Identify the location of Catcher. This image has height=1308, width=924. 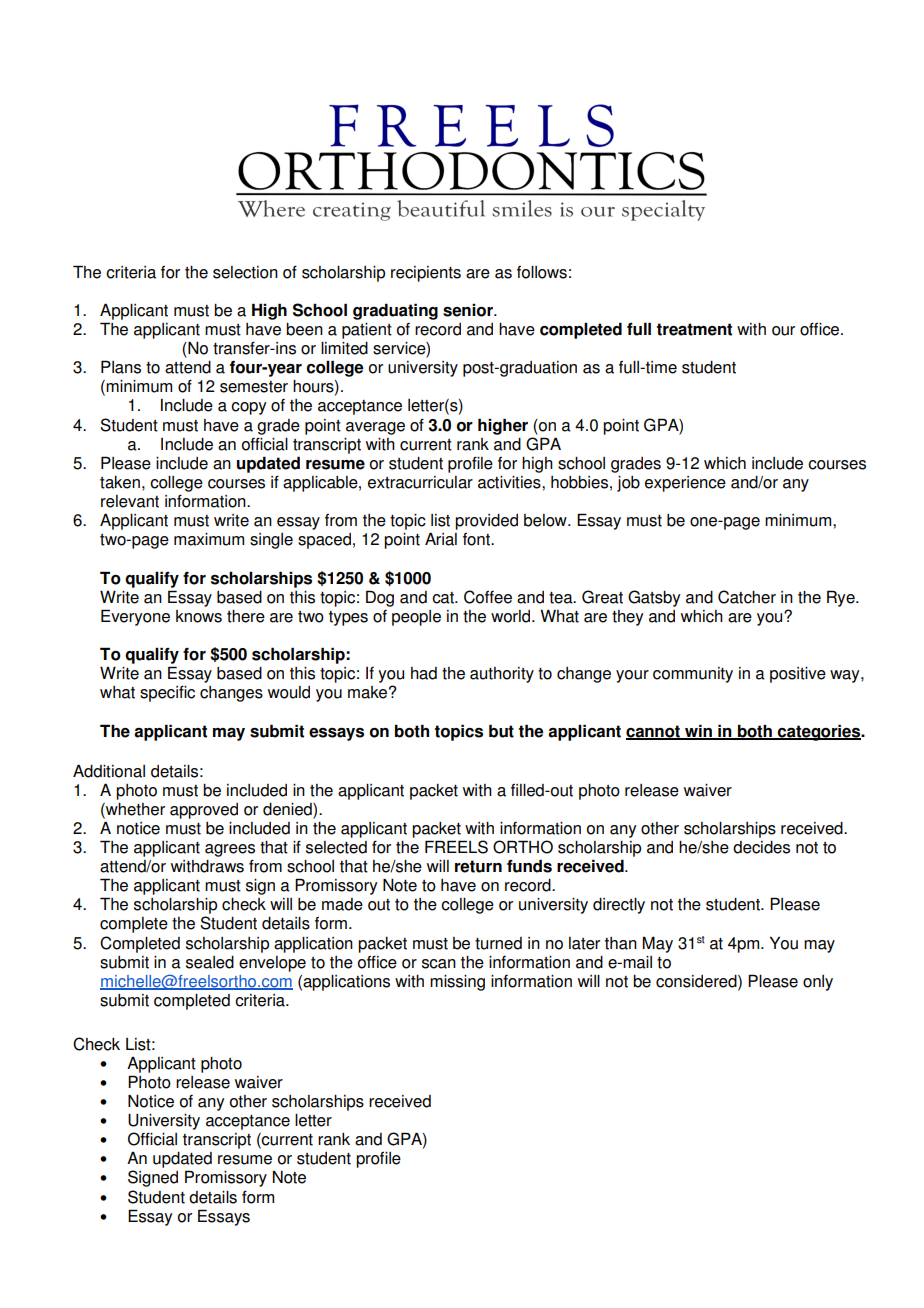
(747, 597).
